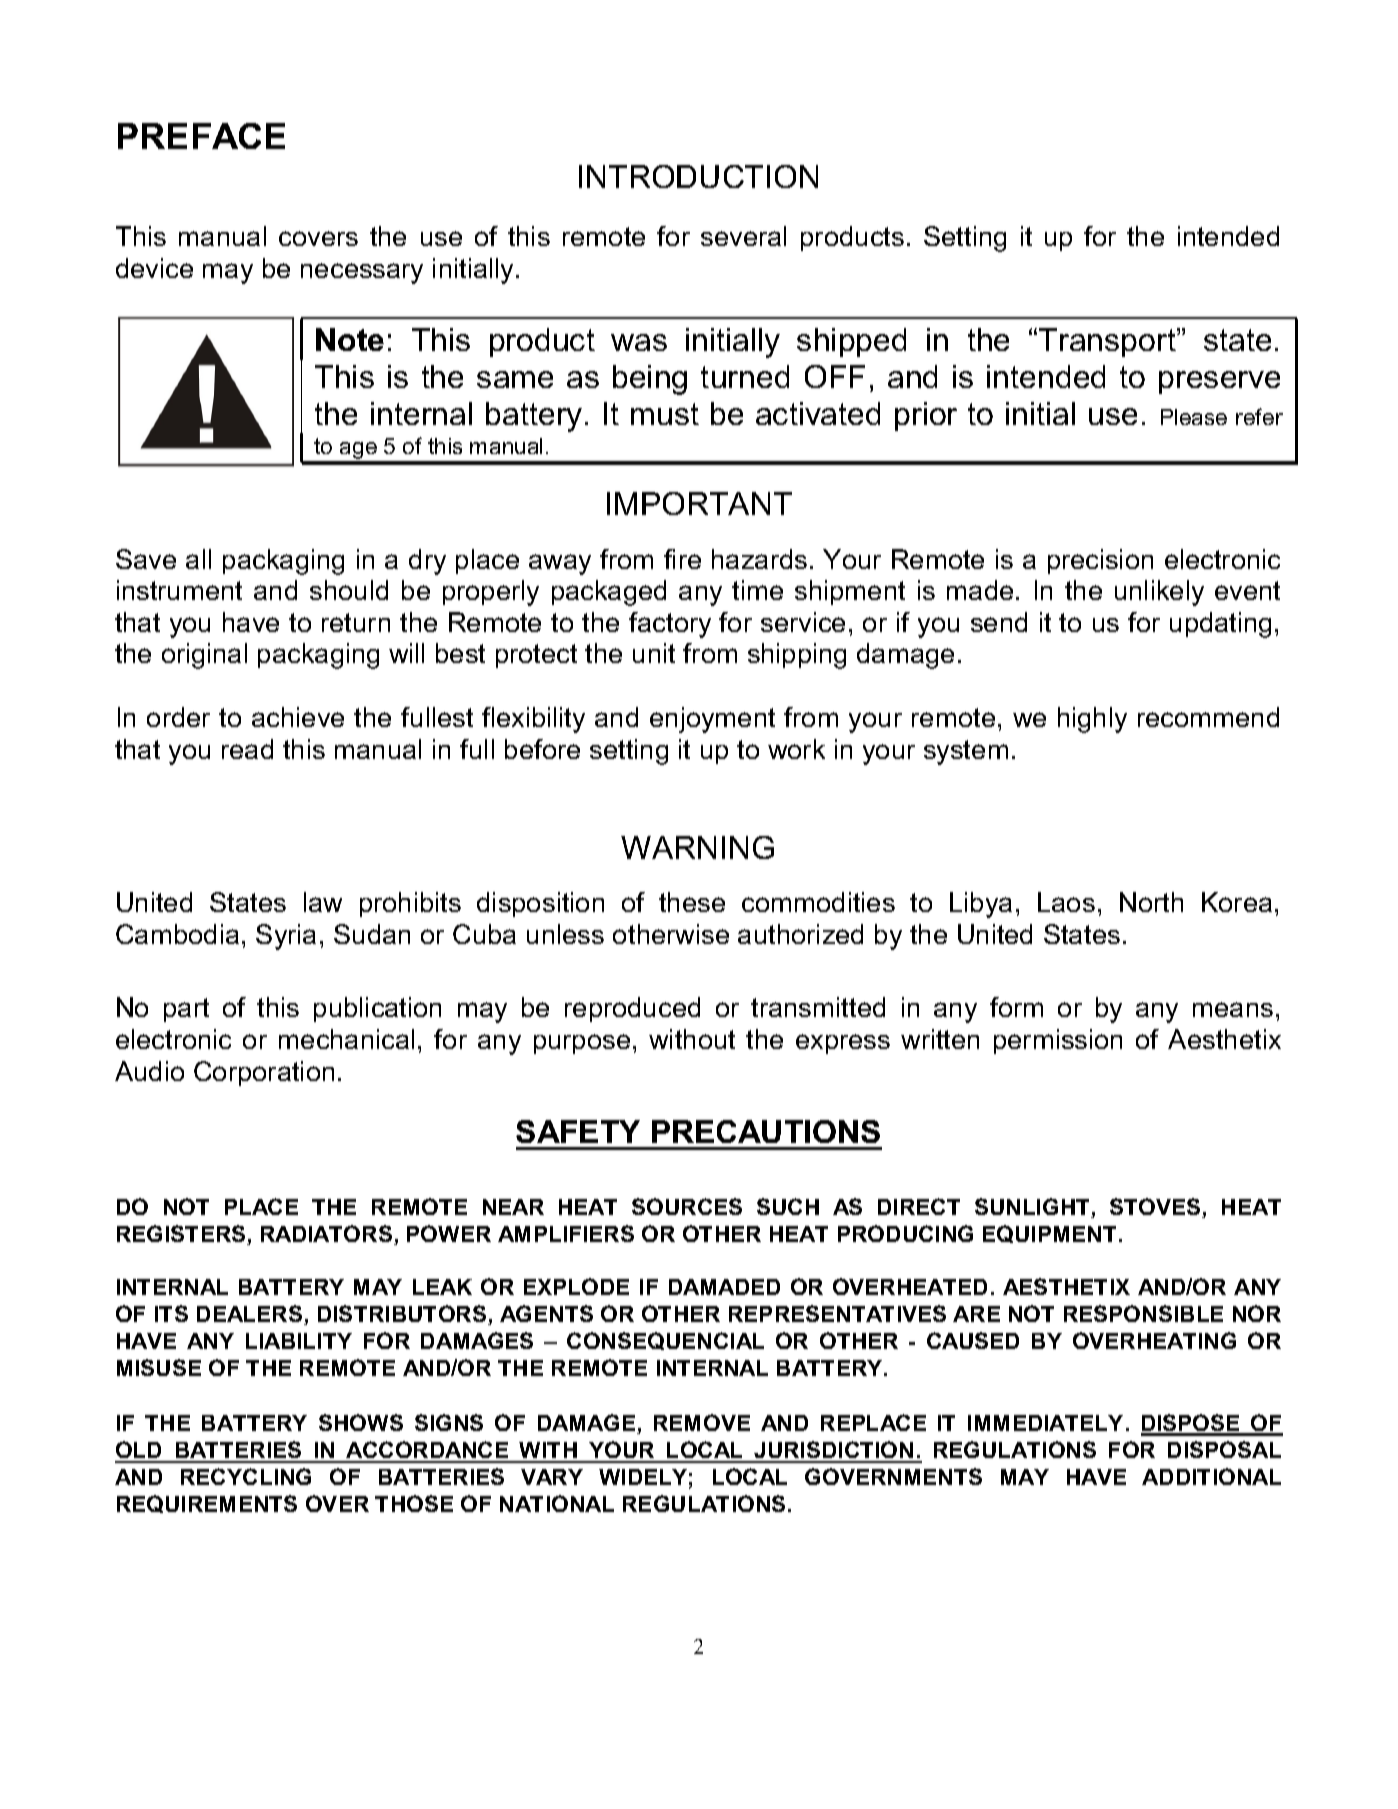 The image size is (1398, 1809). What do you see at coordinates (670, 625) in the document?
I see `factory` at bounding box center [670, 625].
